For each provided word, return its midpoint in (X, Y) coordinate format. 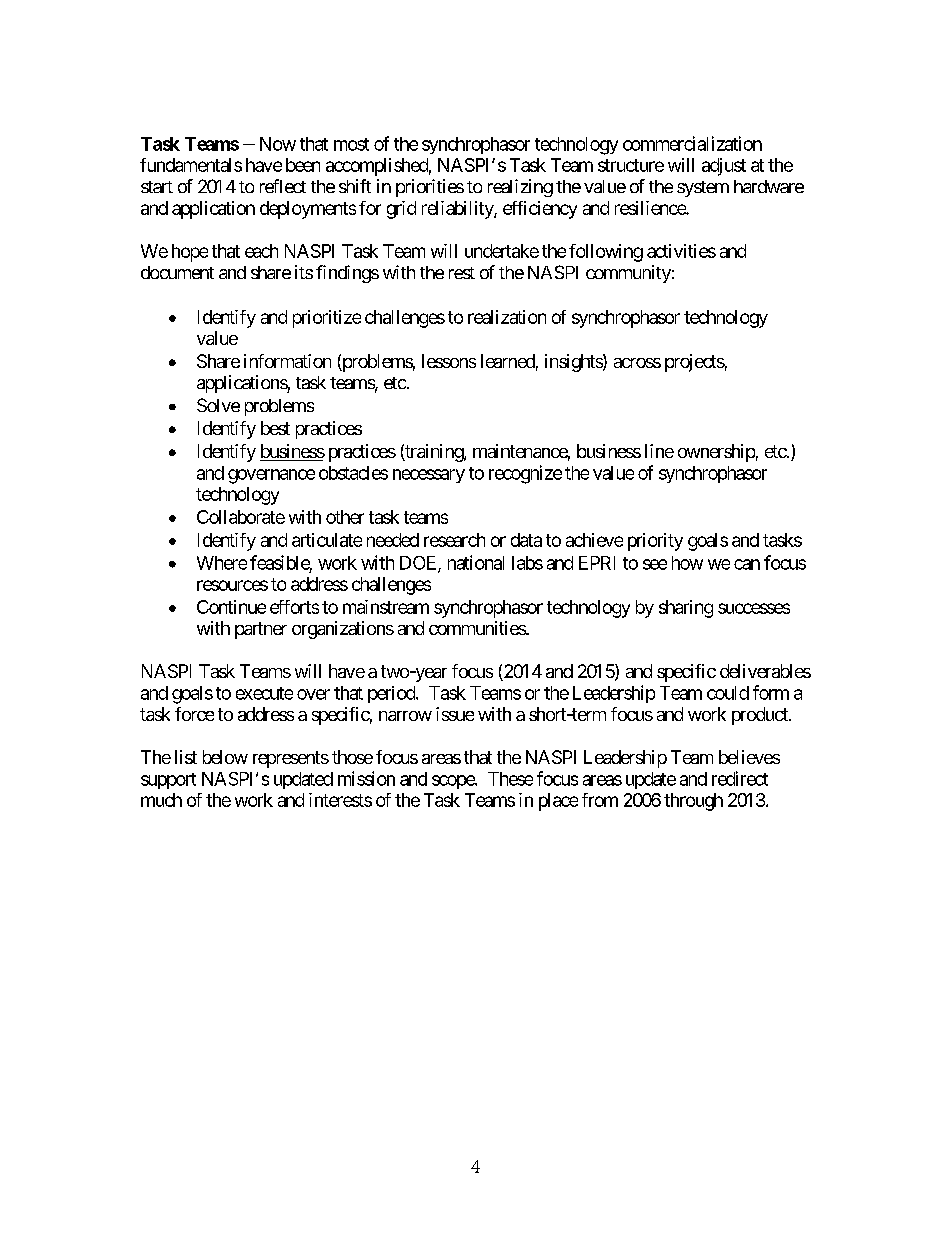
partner (261, 630)
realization (507, 317)
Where (222, 563)
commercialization (692, 143)
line (659, 451)
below (225, 757)
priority (655, 542)
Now (278, 144)
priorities (430, 188)
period (392, 694)
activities (681, 251)
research (454, 540)
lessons (449, 361)
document (177, 272)
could (728, 693)
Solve (218, 405)
